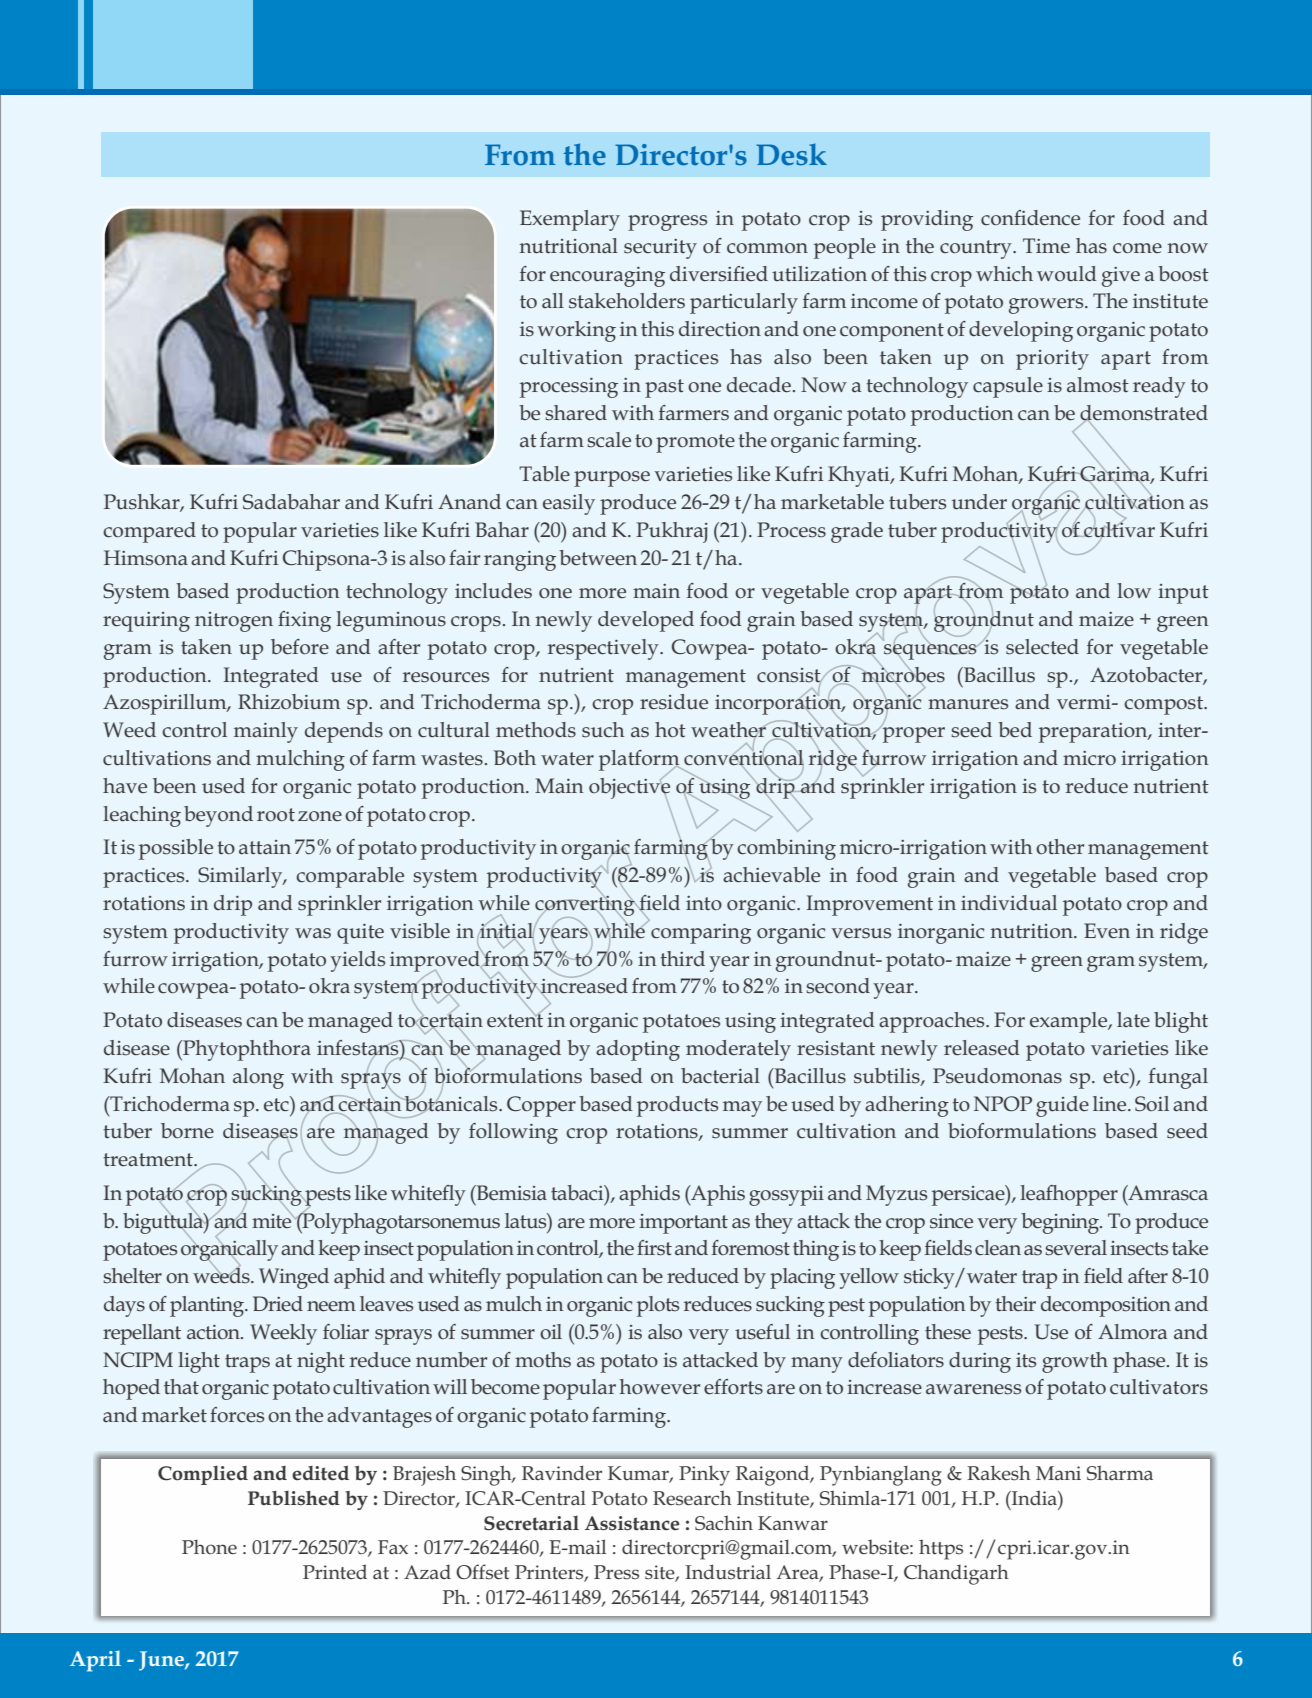  Describe the element at coordinates (1009, 903) in the page. I see `individual` at that location.
